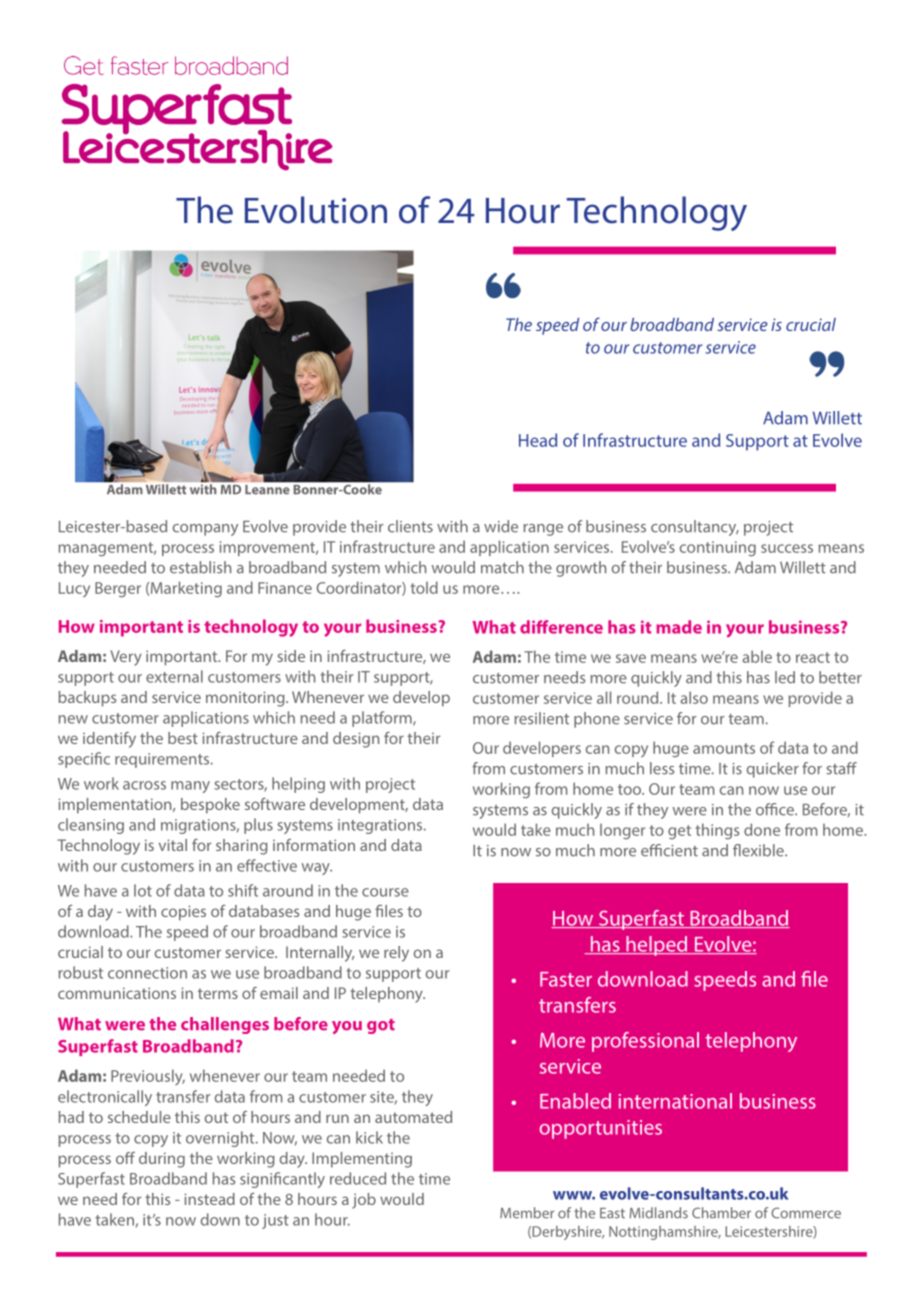 This page has width=924, height=1308. What do you see at coordinates (316, 210) in the page?
I see `Evolution` at bounding box center [316, 210].
